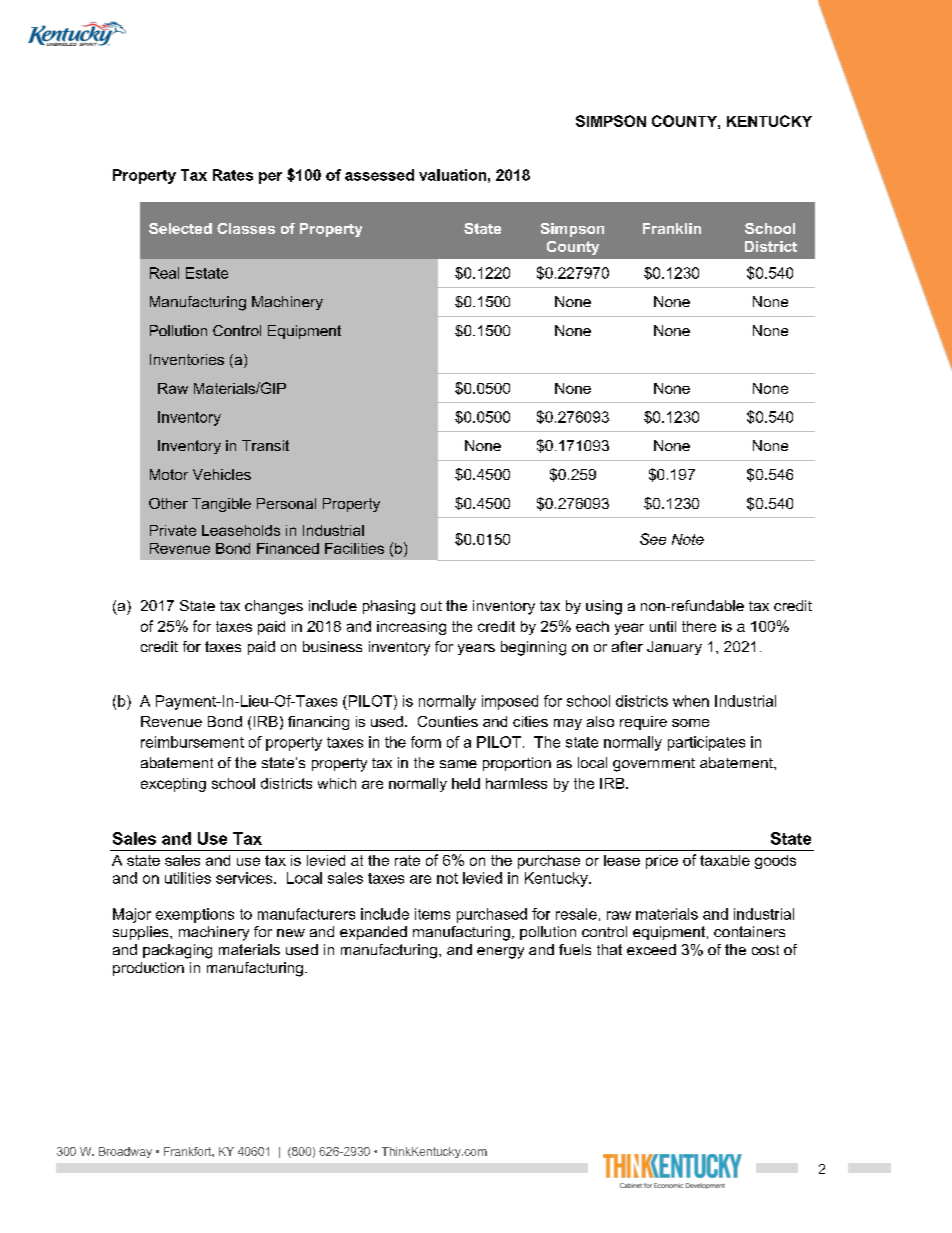  I want to click on Vehicles, so click(222, 474).
